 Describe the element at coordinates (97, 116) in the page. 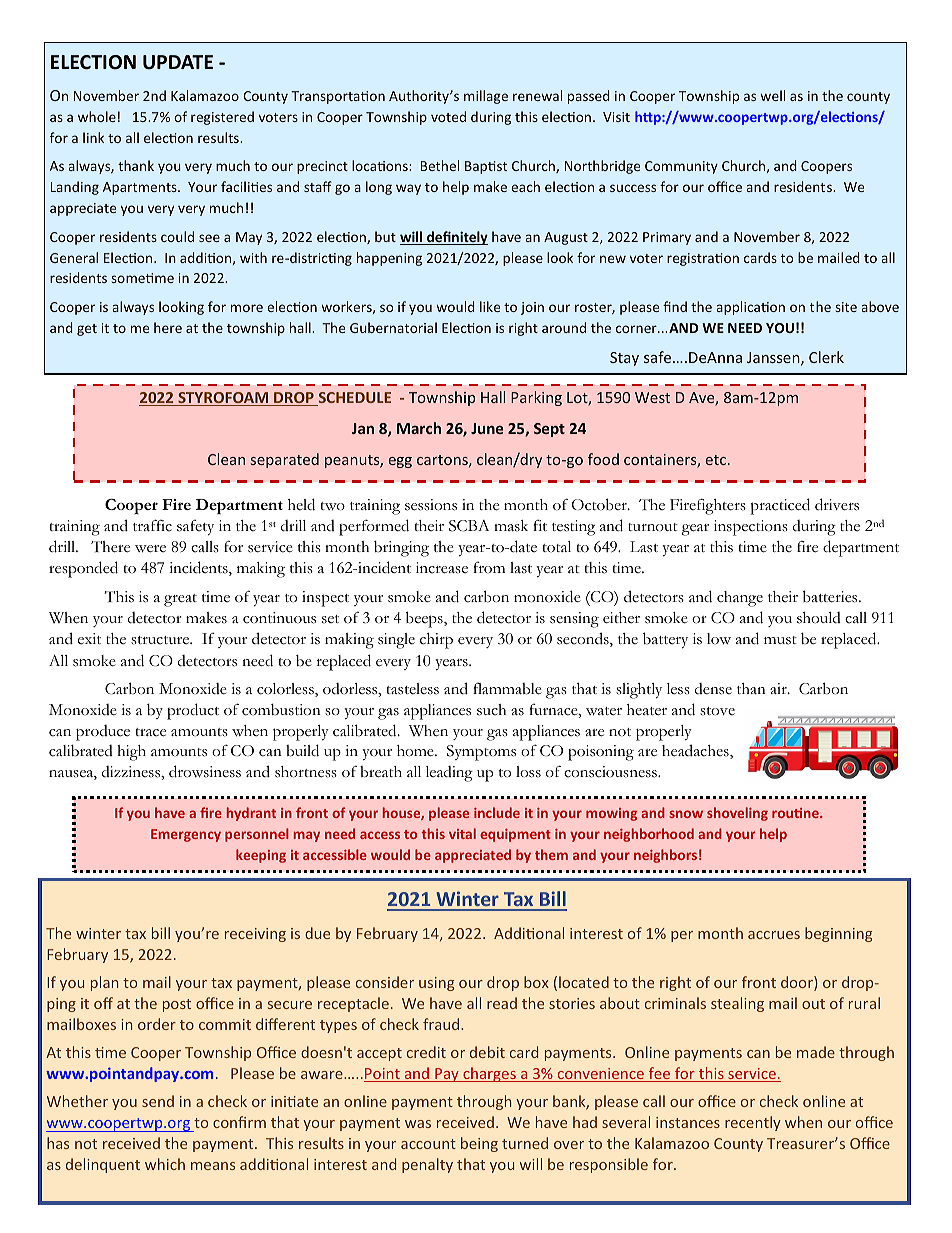

I see `whole` at that location.
